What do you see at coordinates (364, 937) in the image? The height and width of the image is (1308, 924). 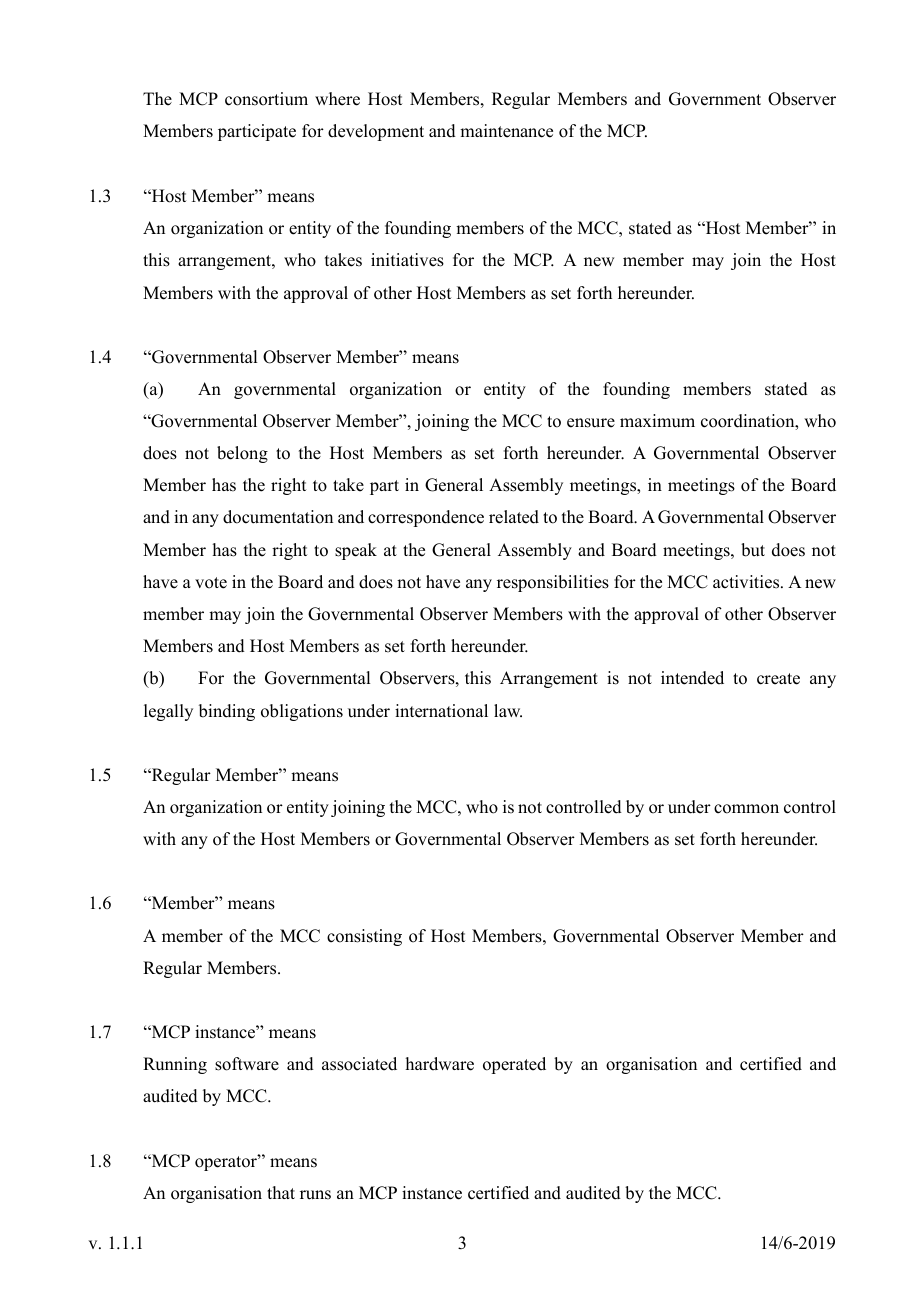 I see `consisting` at bounding box center [364, 937].
